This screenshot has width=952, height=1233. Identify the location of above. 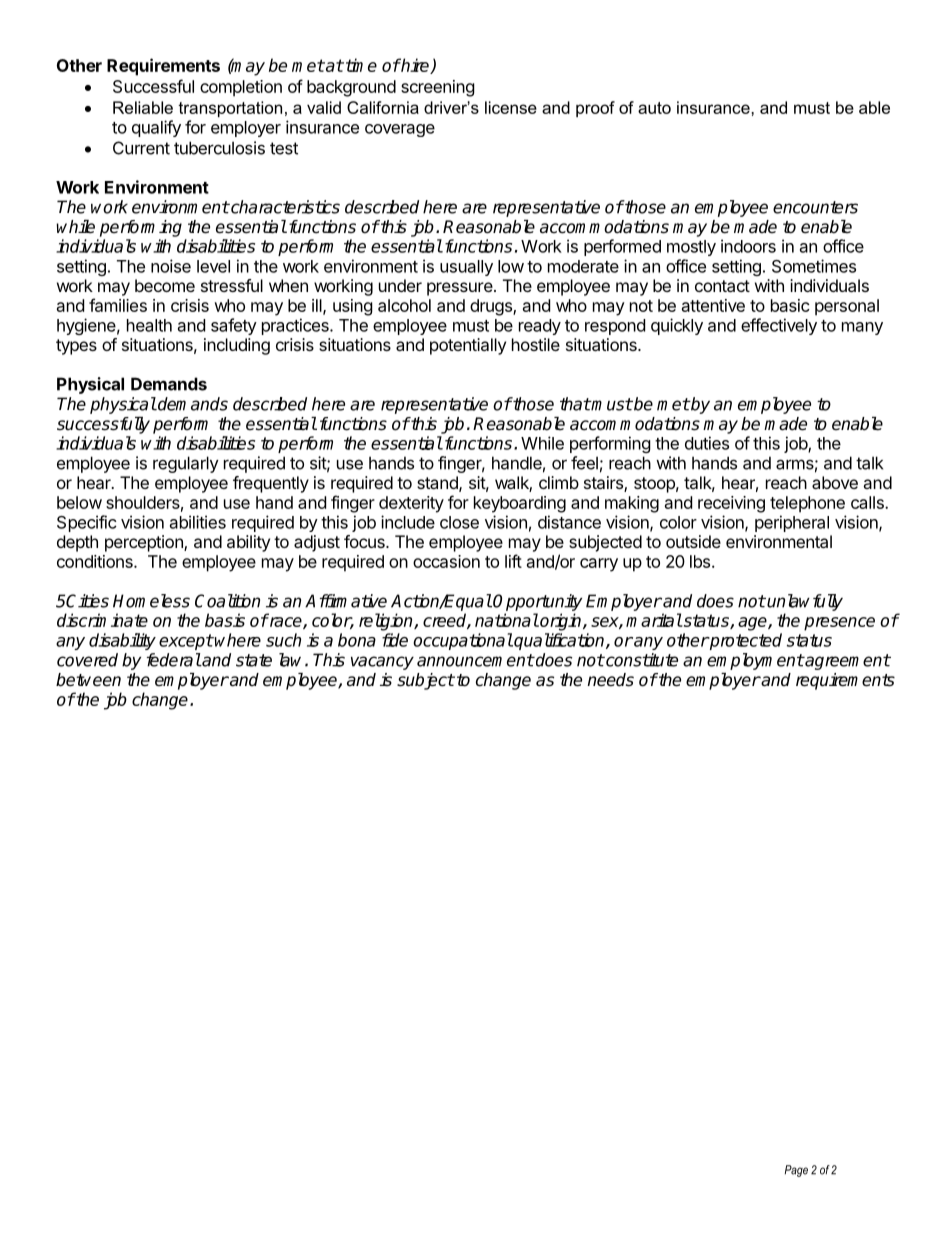
(835, 482).
